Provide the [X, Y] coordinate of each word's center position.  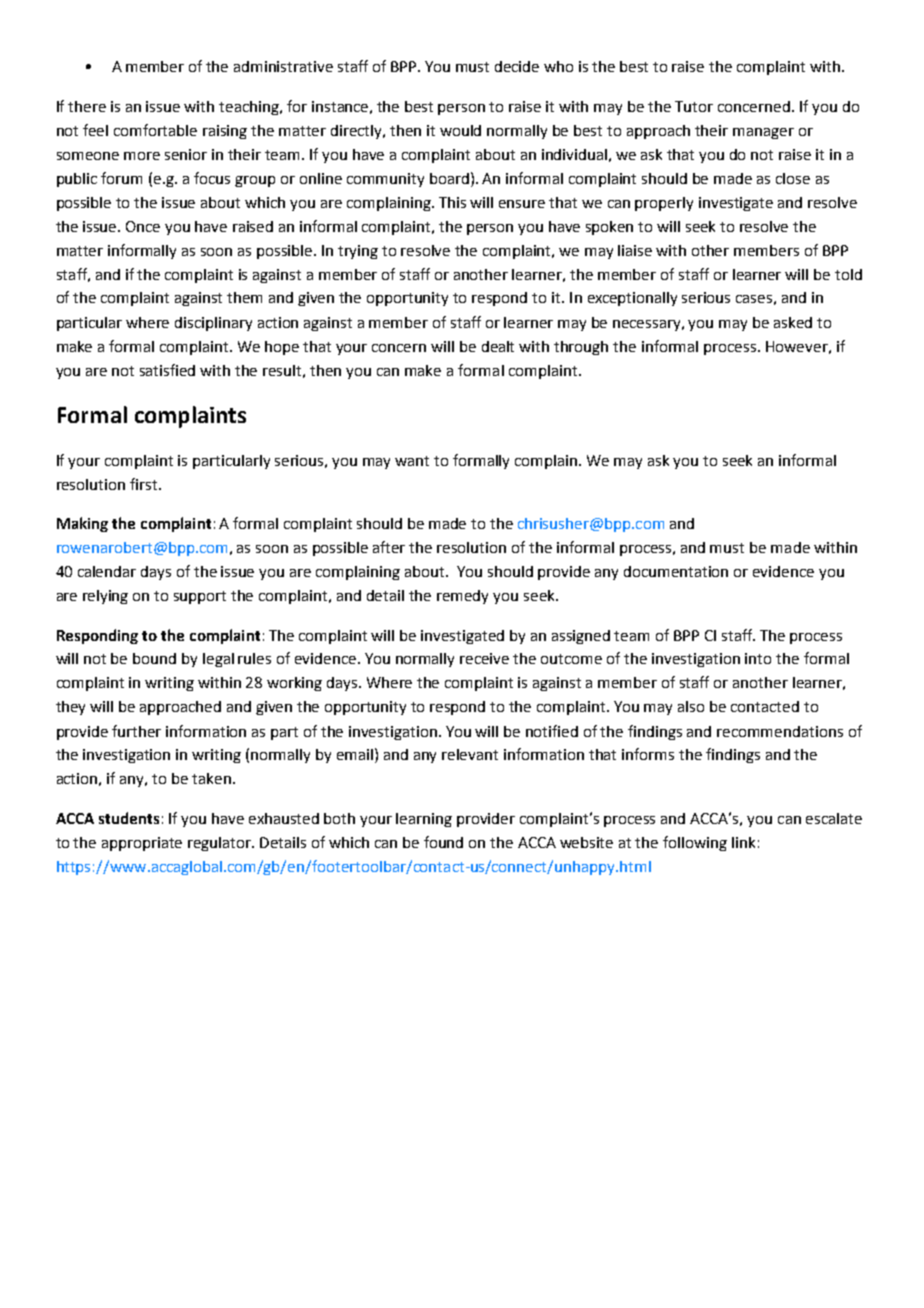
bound [154, 658]
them [244, 297]
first [145, 484]
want [412, 461]
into [758, 658]
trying [358, 252]
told [848, 274]
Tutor [694, 106]
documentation [676, 571]
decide [517, 66]
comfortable [155, 130]
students [129, 818]
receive [484, 658]
